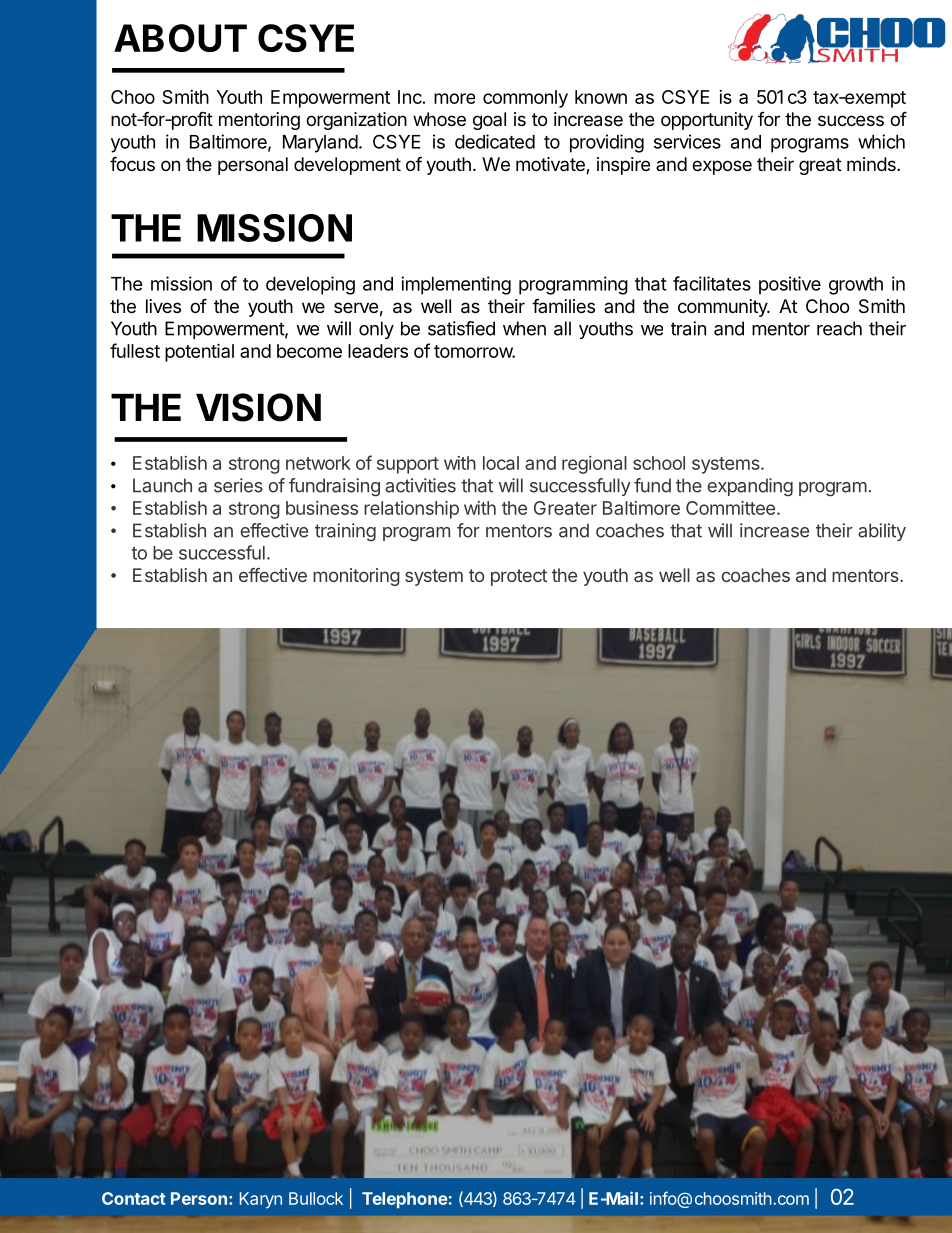 Image resolution: width=952 pixels, height=1233 pixels. I want to click on Telephone, so click(404, 1200).
